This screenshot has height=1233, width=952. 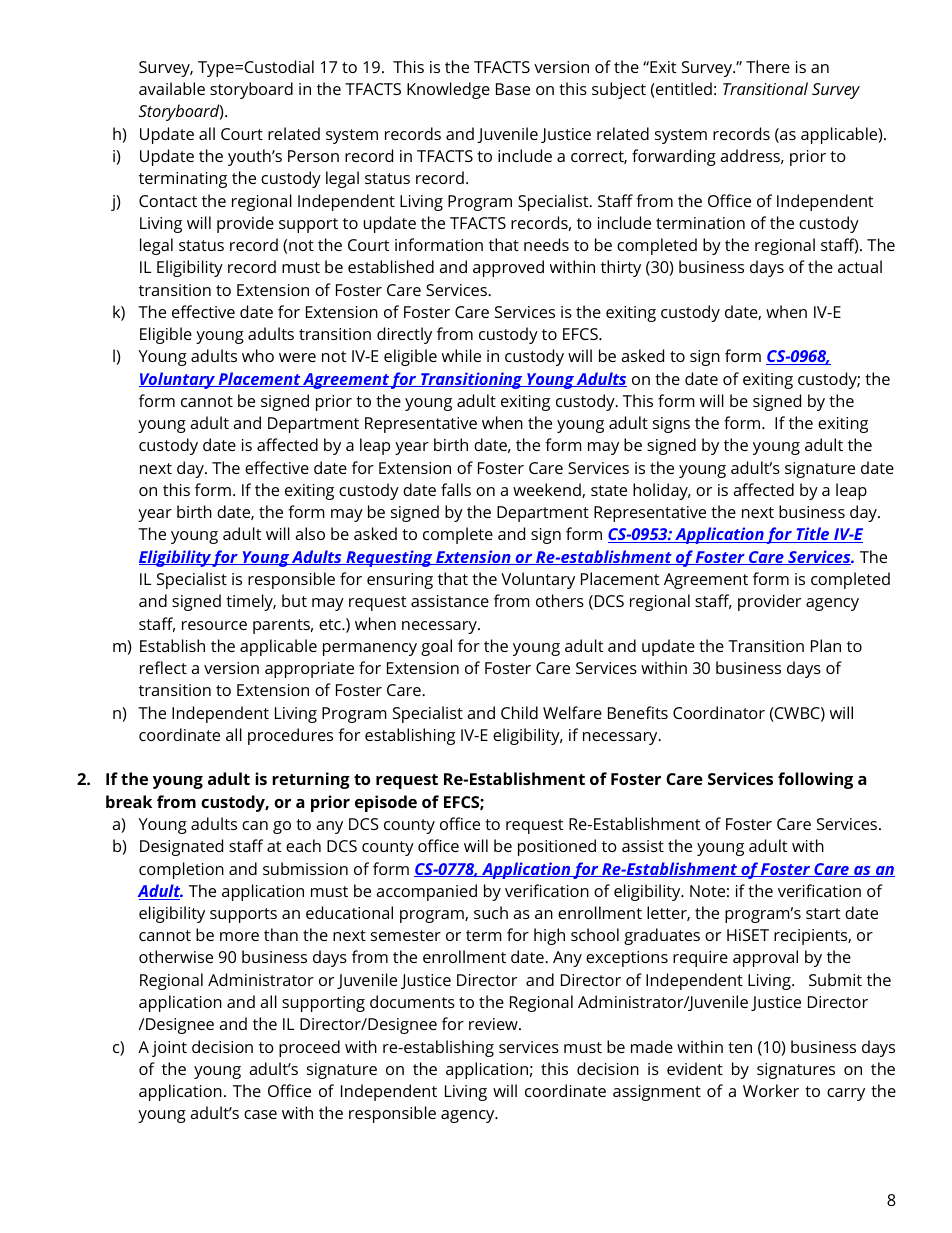 What do you see at coordinates (494, 1024) in the screenshot?
I see `review` at bounding box center [494, 1024].
